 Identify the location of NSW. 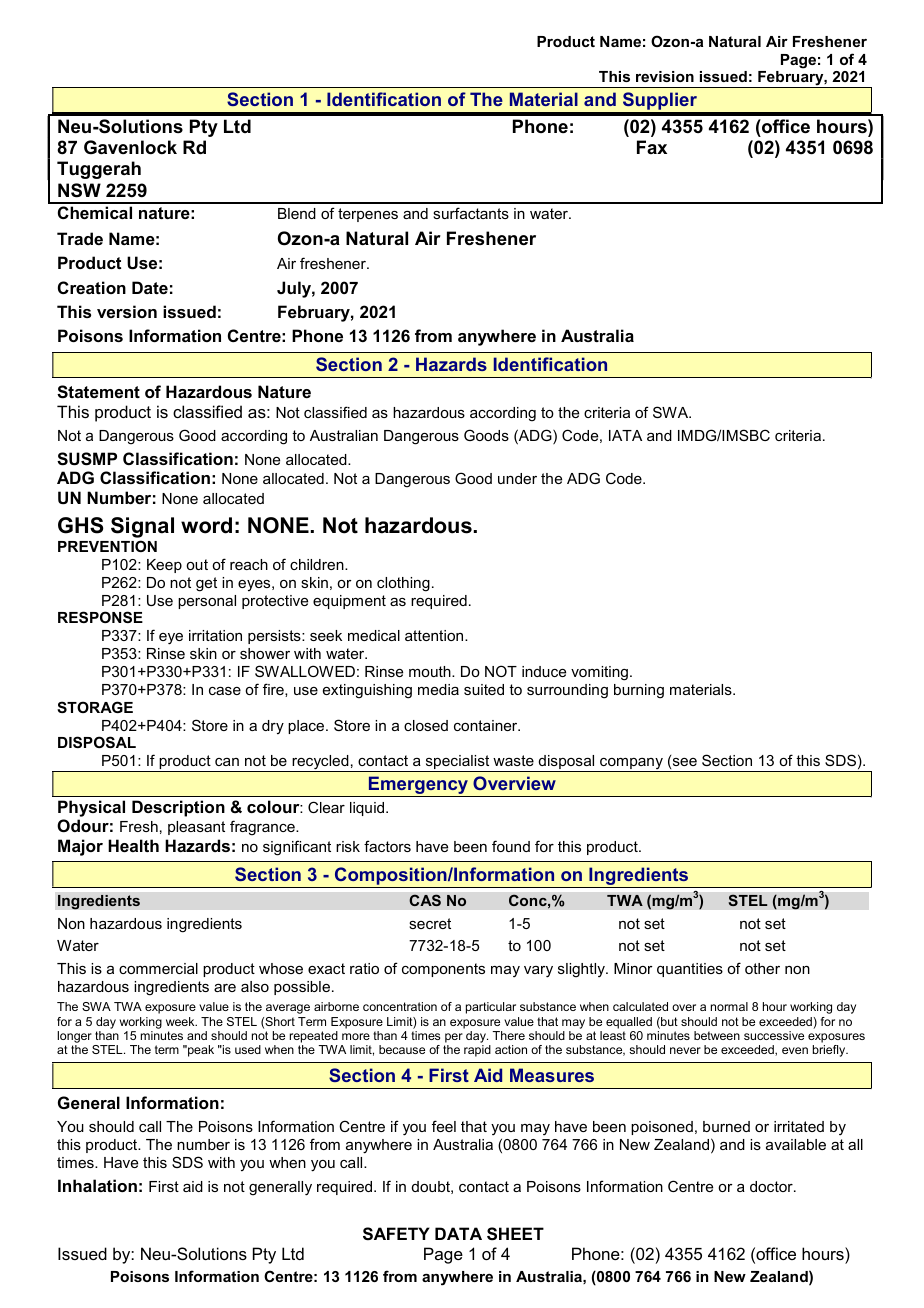
(79, 190).
